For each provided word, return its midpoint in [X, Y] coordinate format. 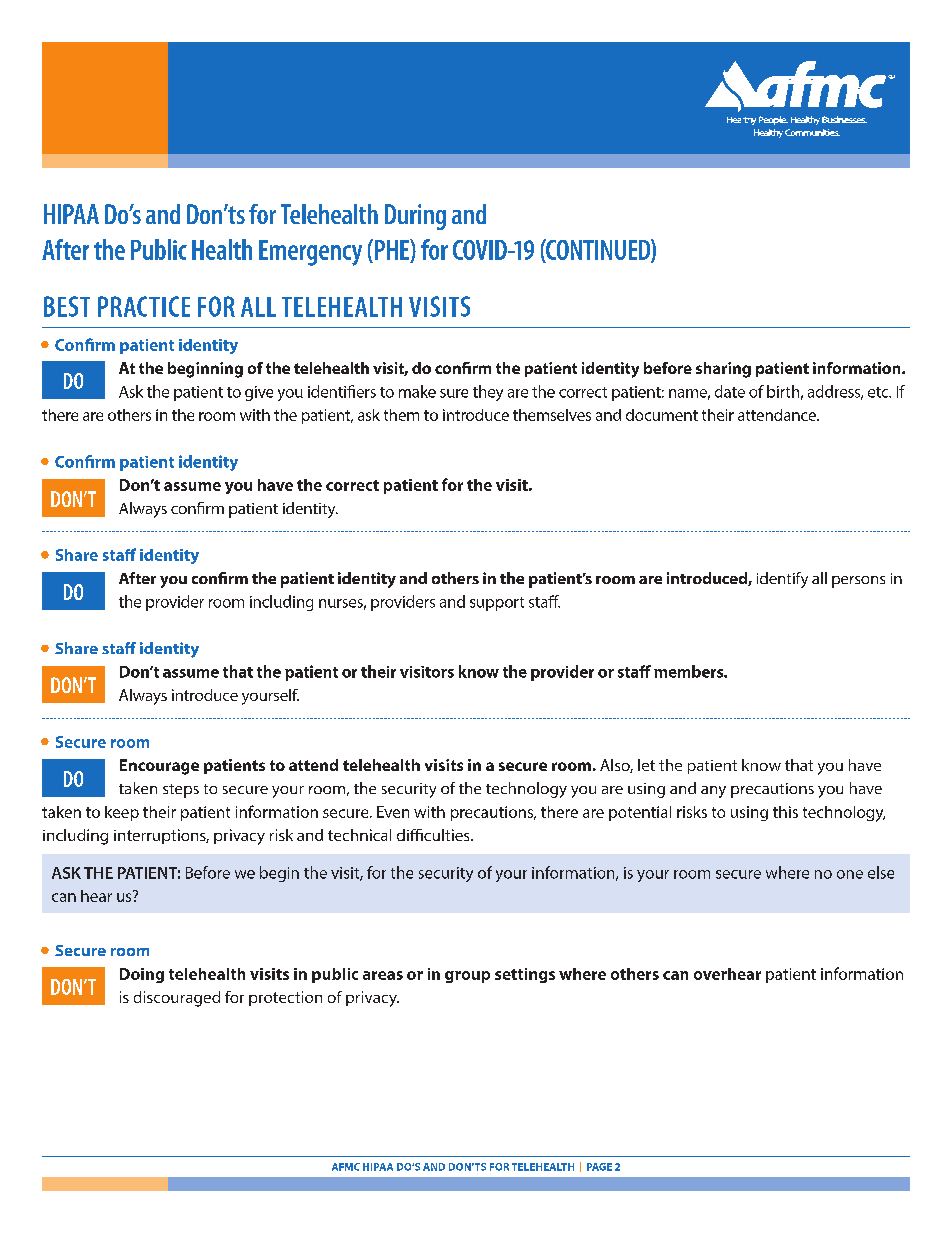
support [497, 604]
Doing [142, 975]
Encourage [159, 767]
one [850, 874]
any [713, 792]
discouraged [177, 999]
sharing [723, 370]
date [730, 391]
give [259, 393]
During [415, 217]
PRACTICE [144, 306]
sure [454, 393]
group [467, 977]
